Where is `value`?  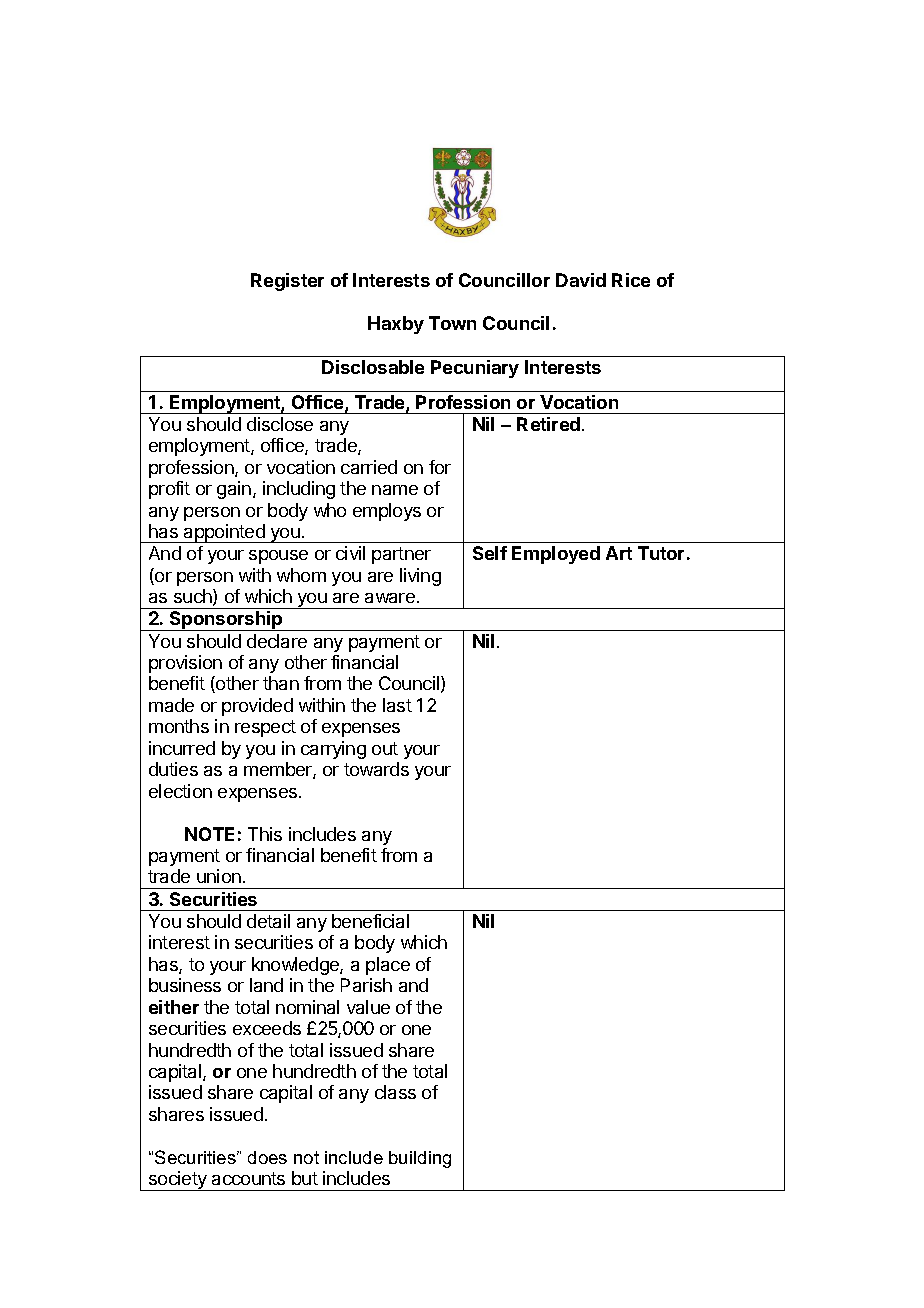
value is located at coordinates (368, 1007).
